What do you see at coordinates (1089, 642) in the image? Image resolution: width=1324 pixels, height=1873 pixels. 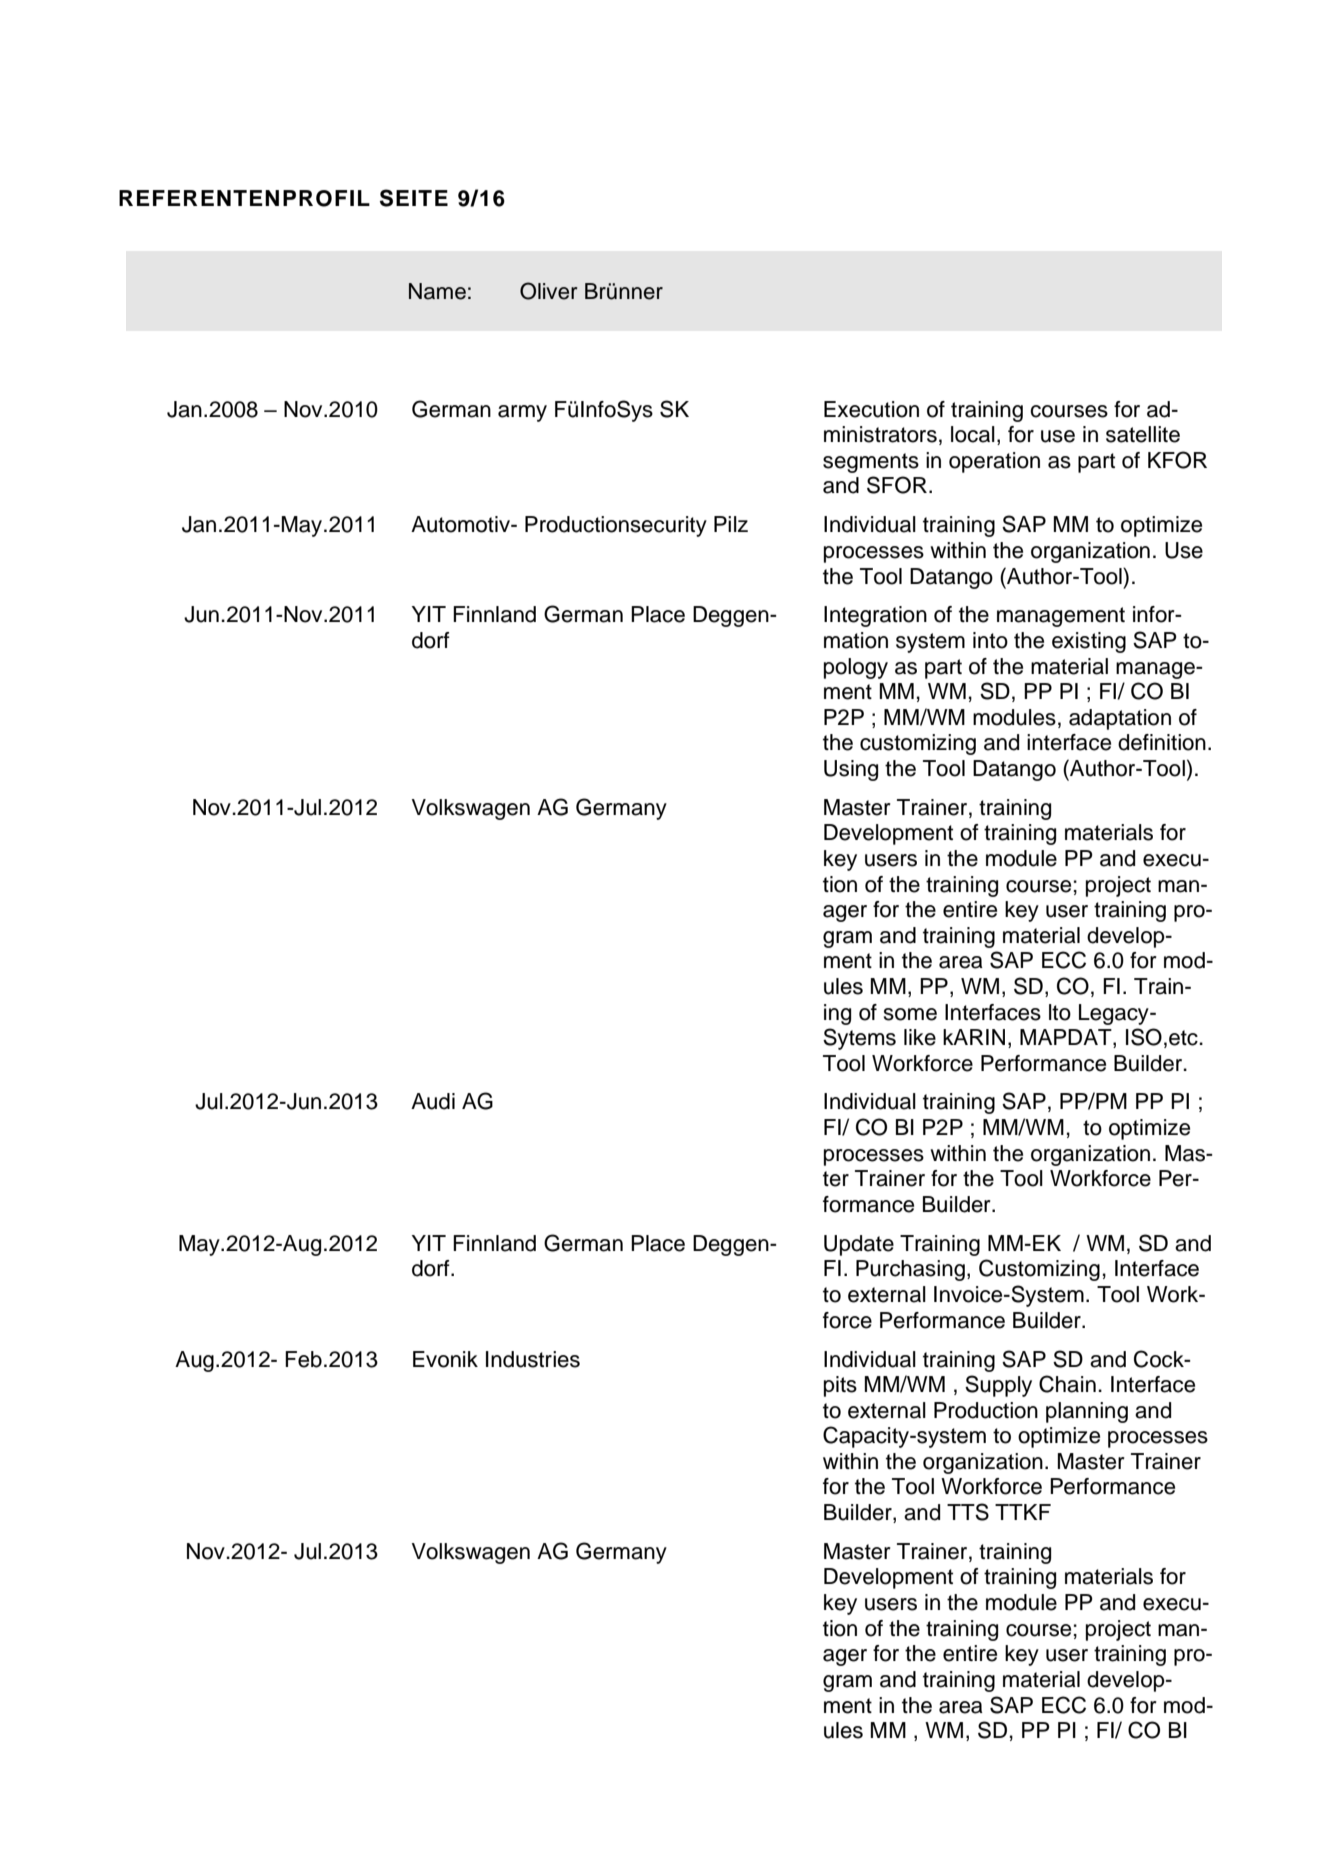 I see `existing` at bounding box center [1089, 642].
